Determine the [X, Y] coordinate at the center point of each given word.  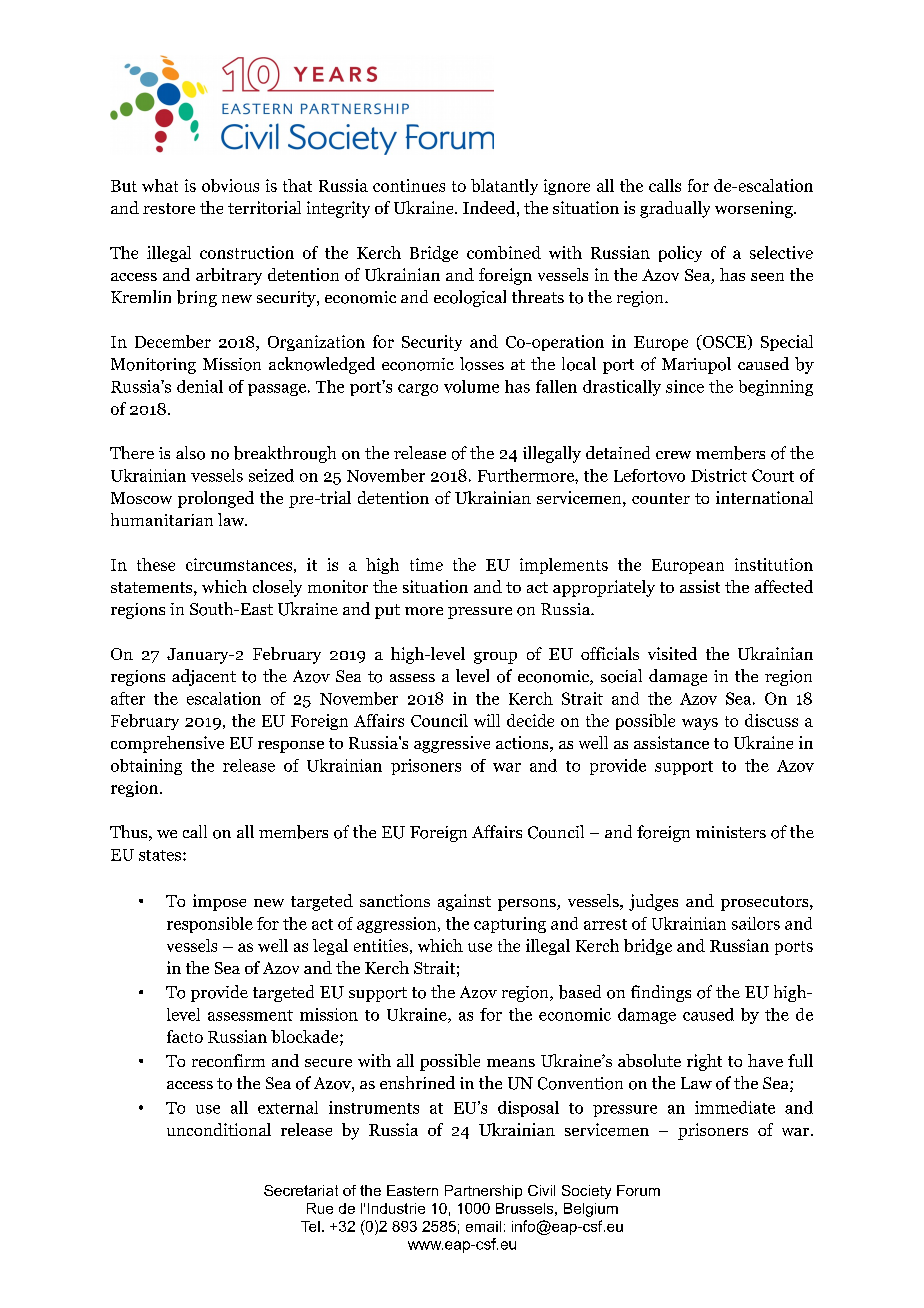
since [685, 386]
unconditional [219, 1129]
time [426, 564]
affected [784, 586]
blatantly [504, 187]
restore [169, 208]
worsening [755, 209]
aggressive [452, 744]
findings [661, 993]
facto [185, 1036]
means [511, 1063]
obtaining [146, 767]
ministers [731, 832]
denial [200, 386]
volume [471, 386]
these [156, 564]
